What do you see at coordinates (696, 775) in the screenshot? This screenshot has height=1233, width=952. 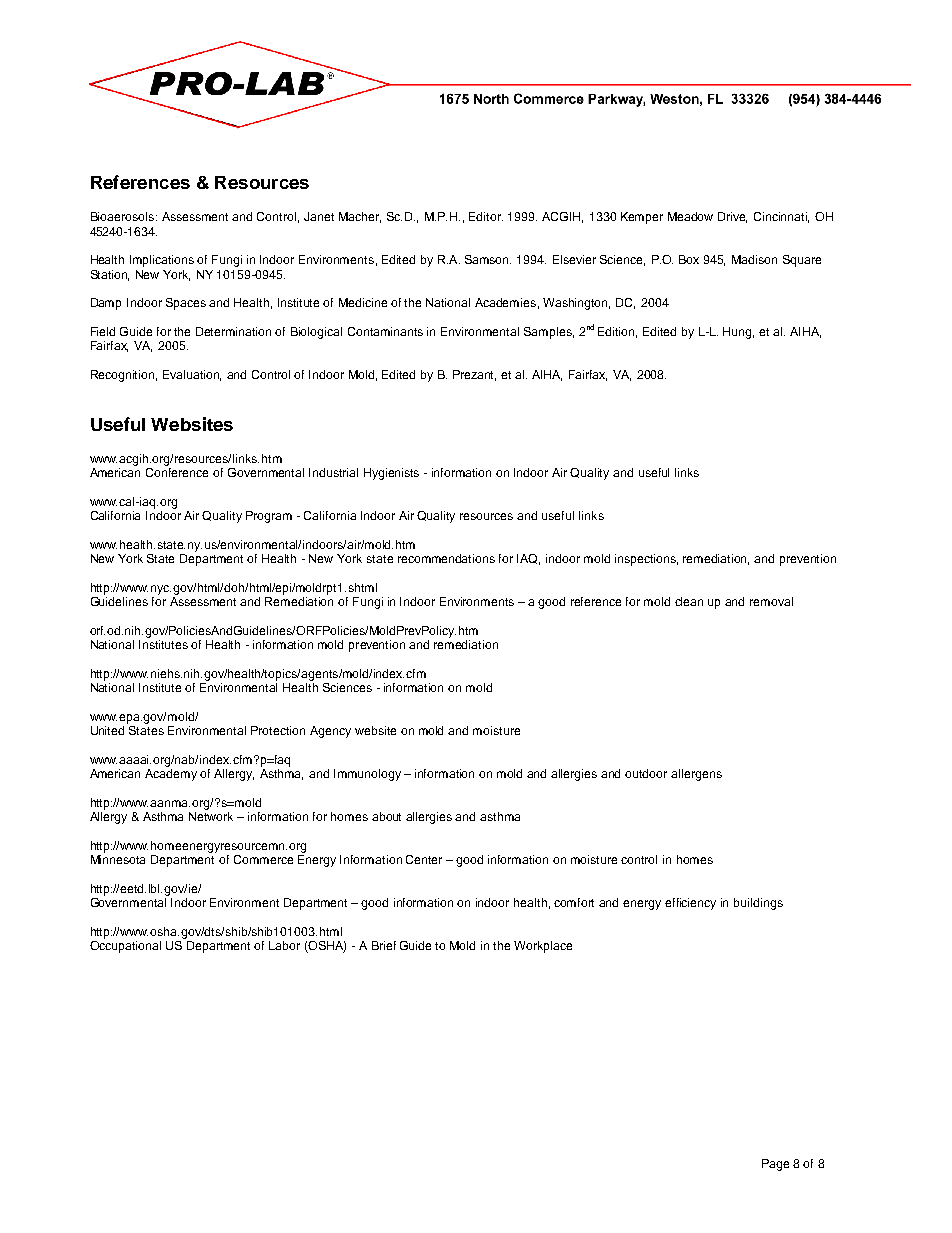 I see `allergens` at bounding box center [696, 775].
